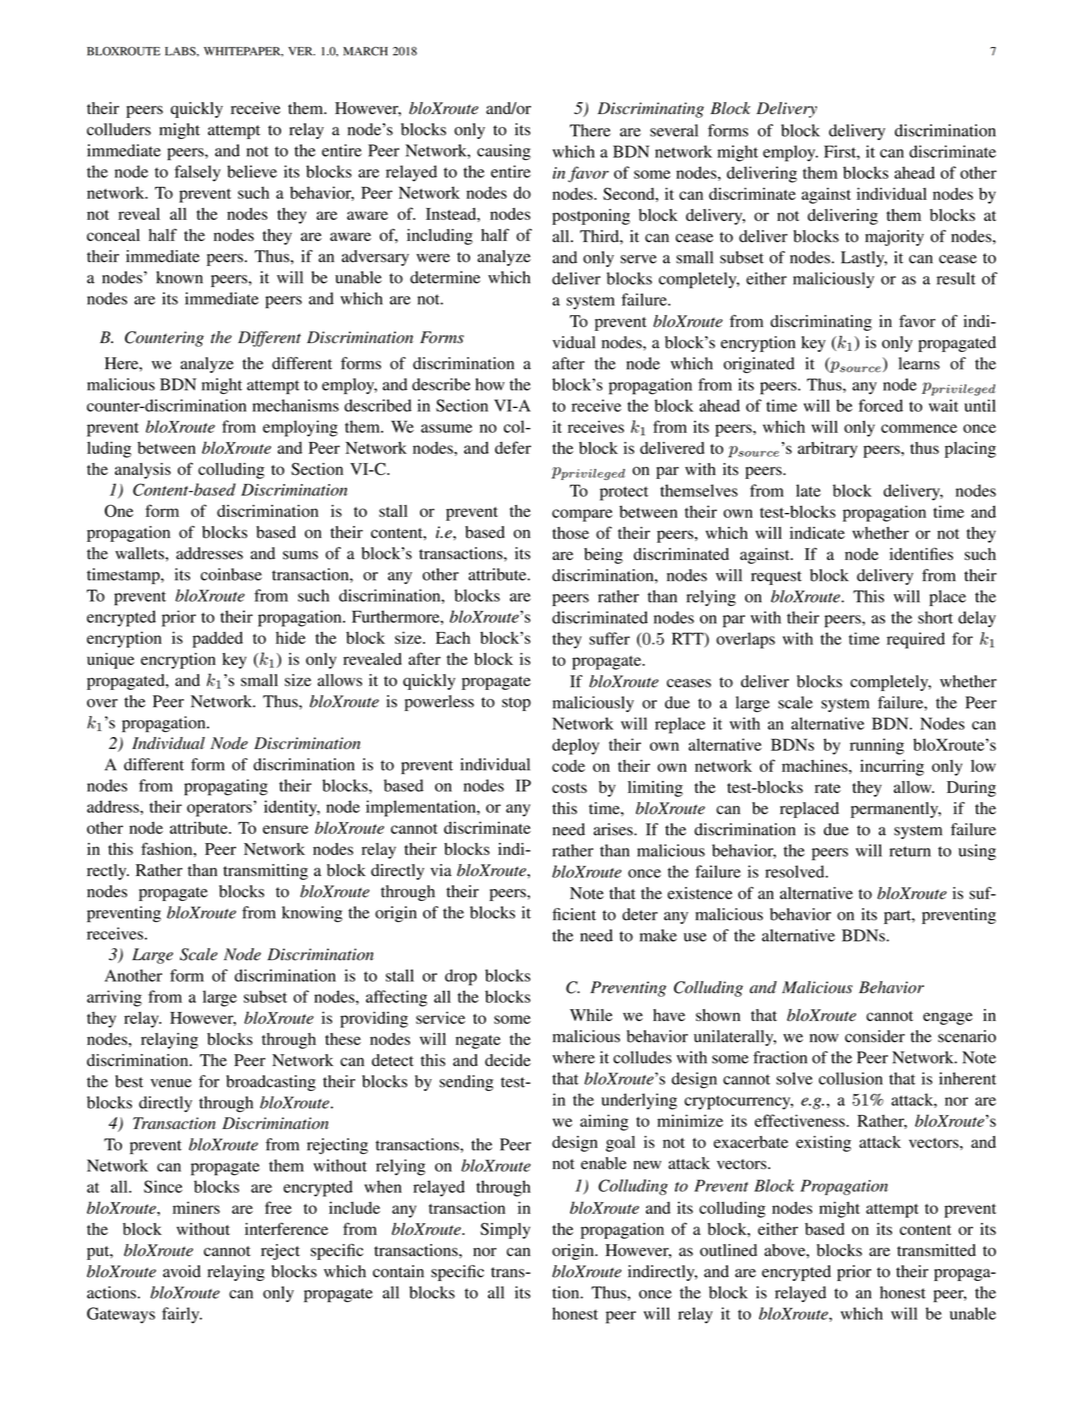 This screenshot has height=1401, width=1083. What do you see at coordinates (182, 1271) in the screenshot?
I see `avoid` at bounding box center [182, 1271].
